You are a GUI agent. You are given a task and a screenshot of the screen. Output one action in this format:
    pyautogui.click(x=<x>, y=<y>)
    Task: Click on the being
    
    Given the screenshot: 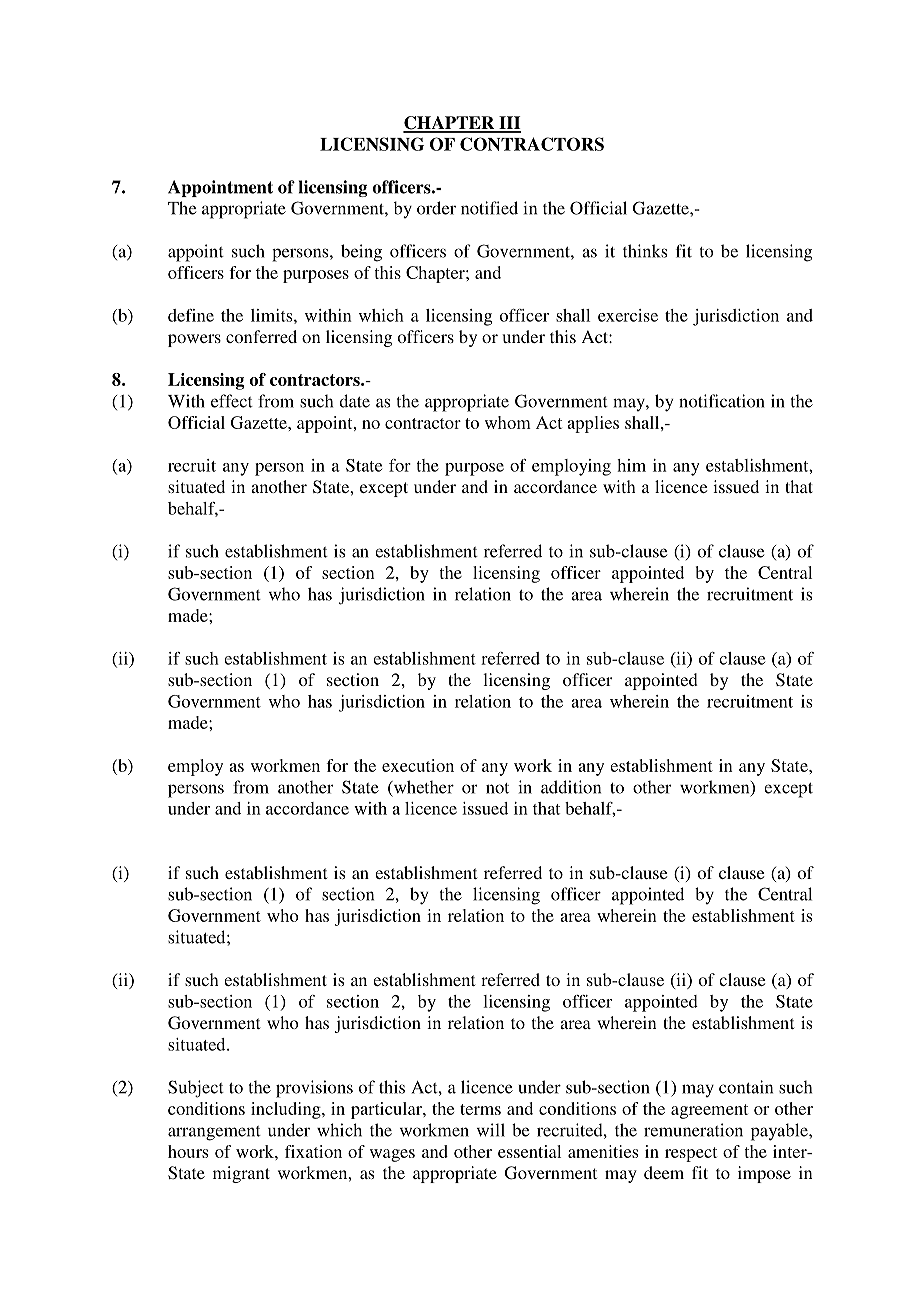 What is the action you would take?
    pyautogui.click(x=361, y=253)
